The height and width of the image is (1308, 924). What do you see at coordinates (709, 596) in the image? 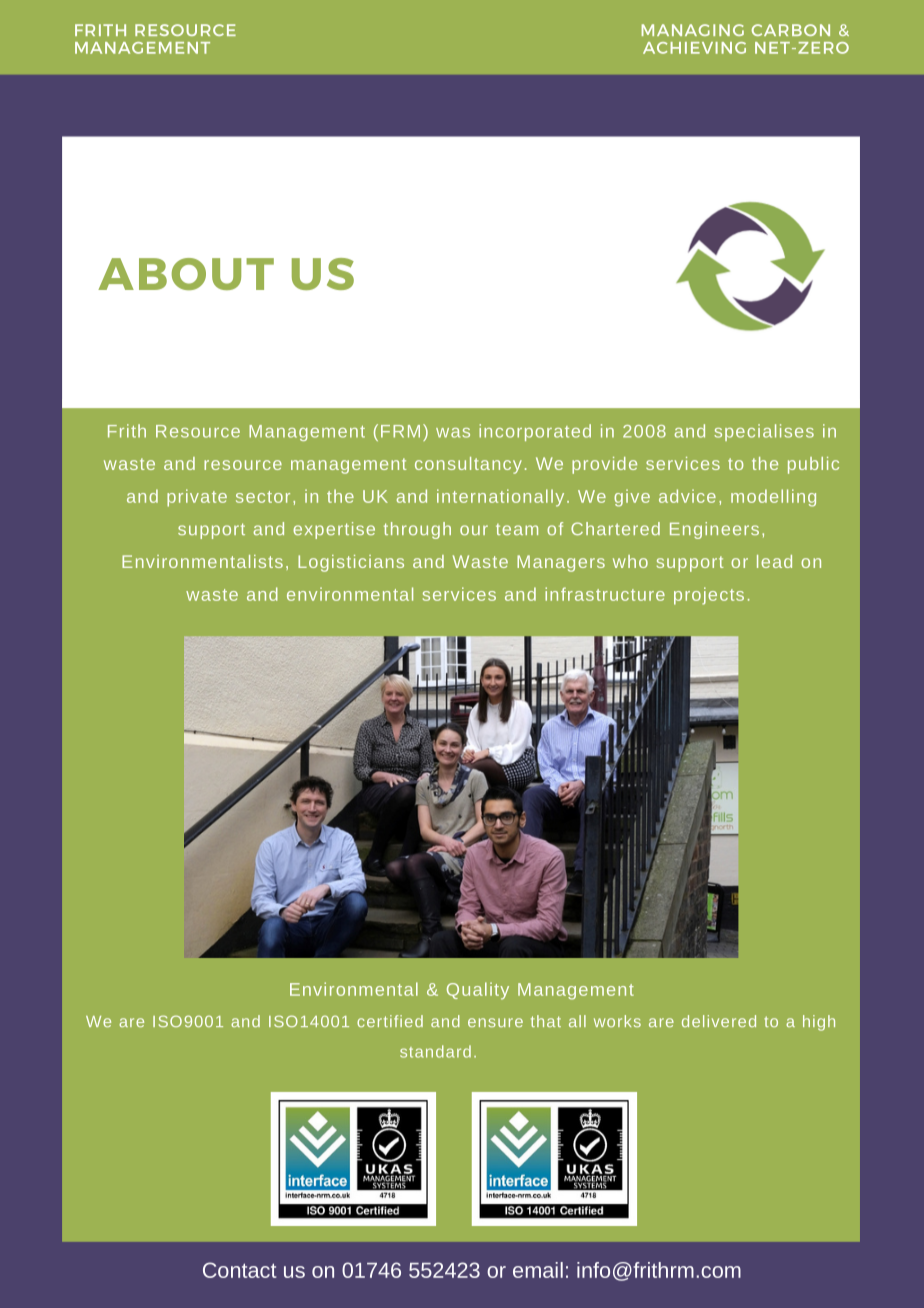
I see `projects` at bounding box center [709, 596].
